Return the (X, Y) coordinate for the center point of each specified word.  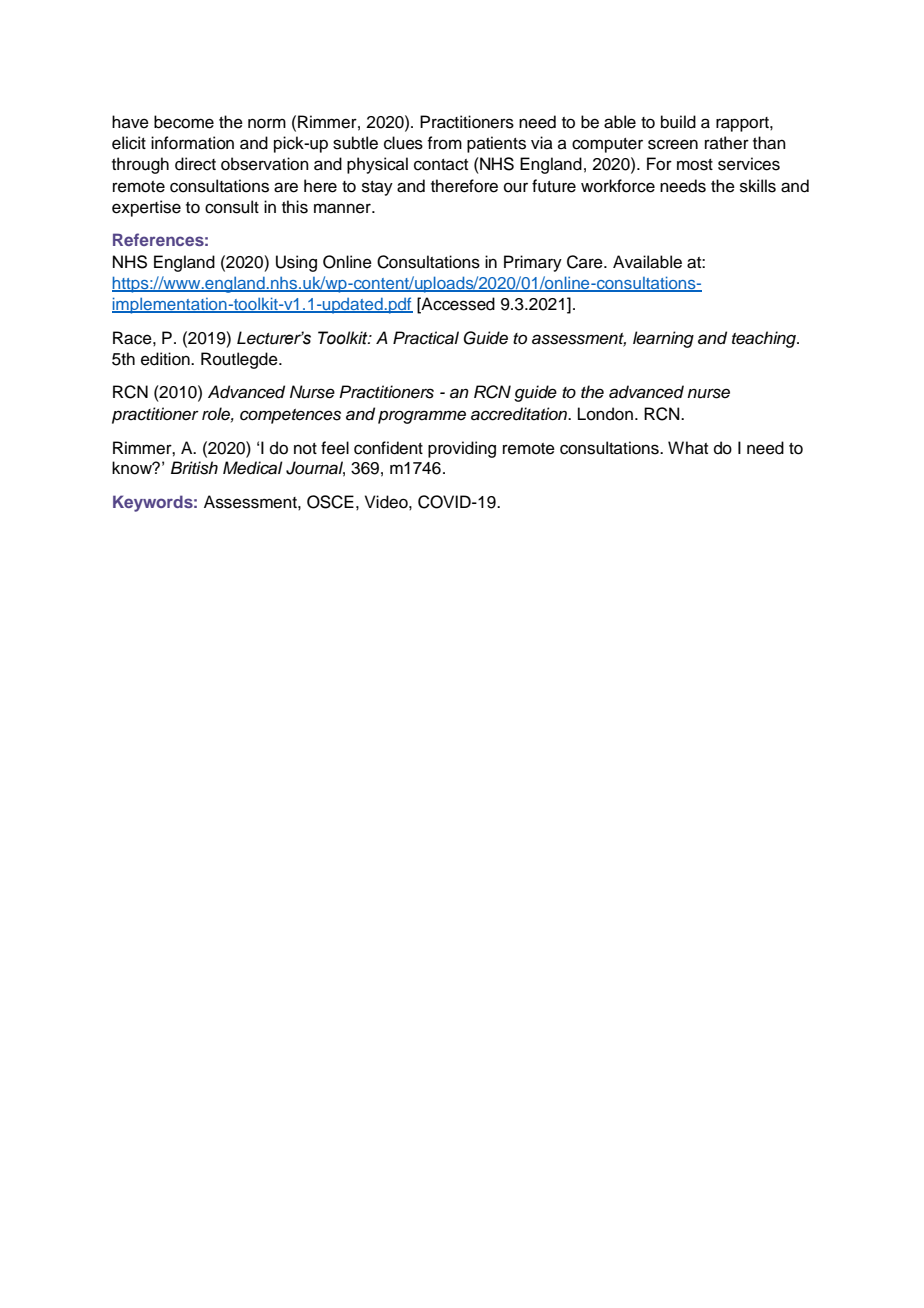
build (678, 122)
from (444, 143)
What (688, 447)
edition (166, 359)
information (192, 143)
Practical (426, 338)
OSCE (330, 502)
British (194, 468)
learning (663, 339)
